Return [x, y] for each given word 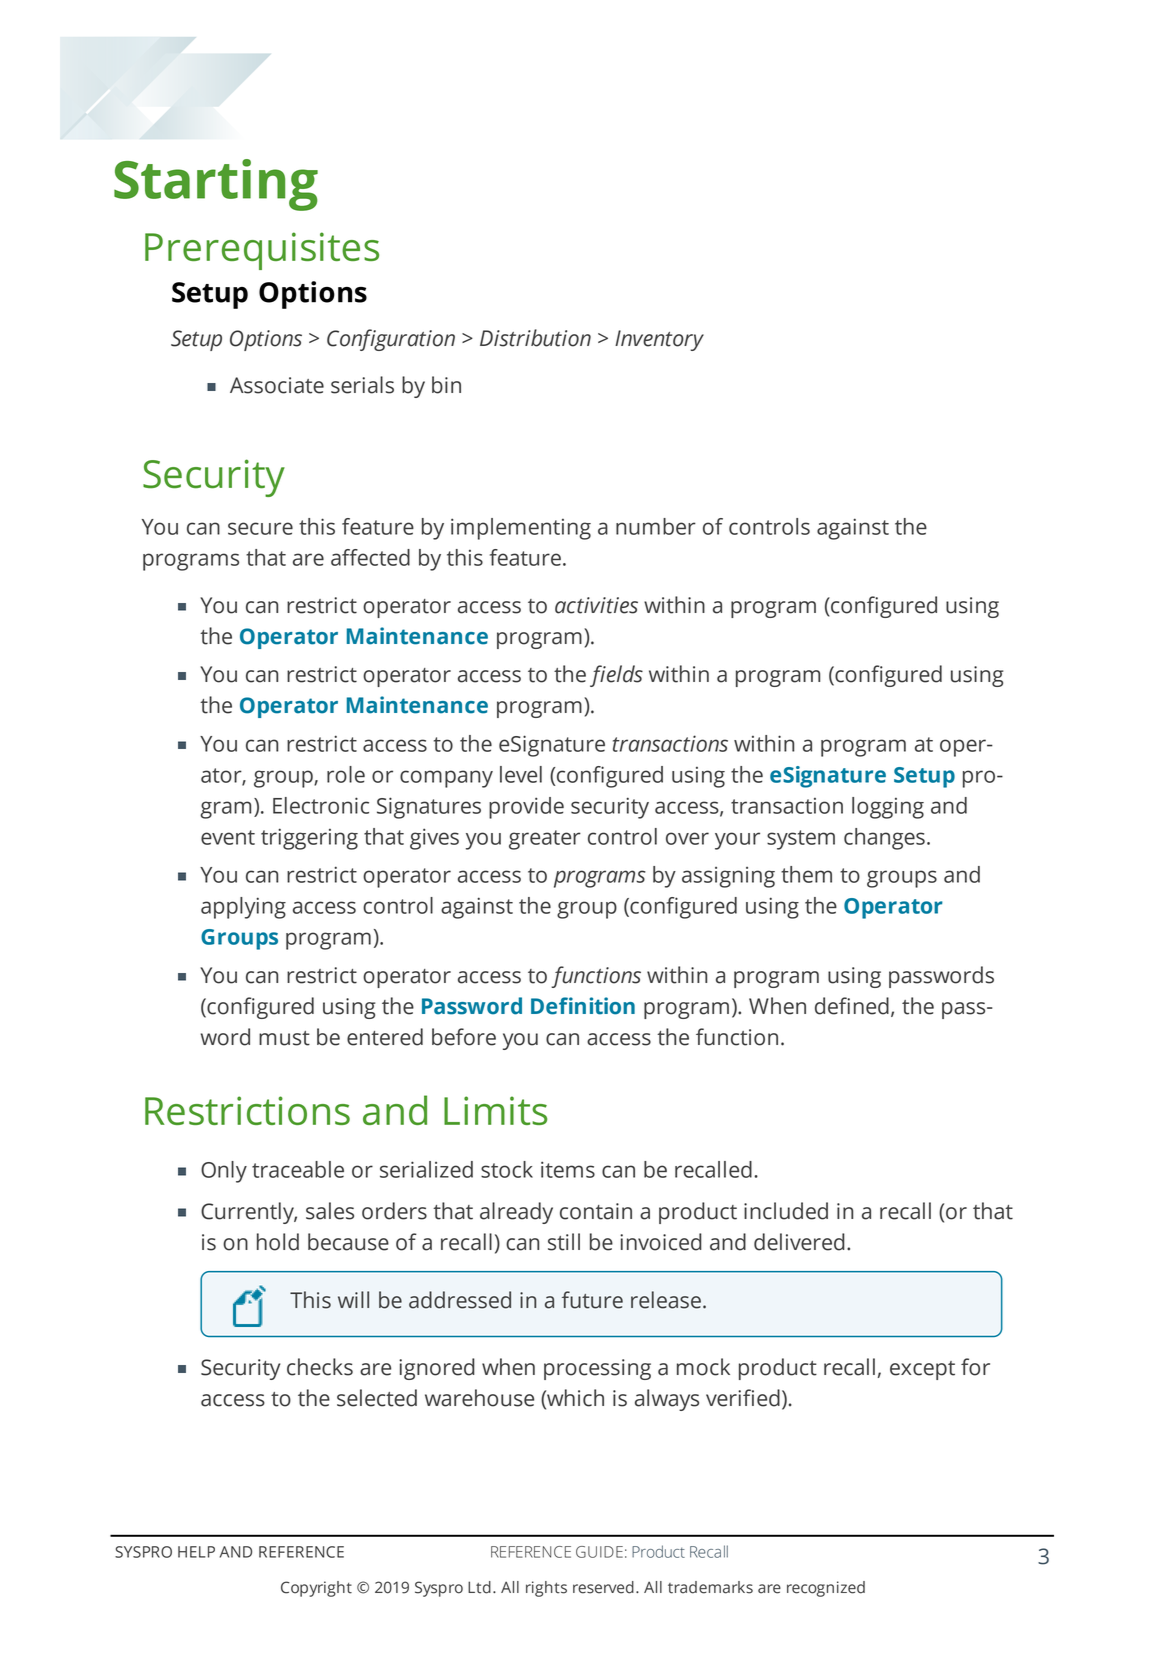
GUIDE [599, 1552]
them [806, 874]
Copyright [316, 1589]
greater [545, 840]
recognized [826, 1589]
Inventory [659, 340]
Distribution [535, 338]
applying [243, 908]
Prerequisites [262, 251]
